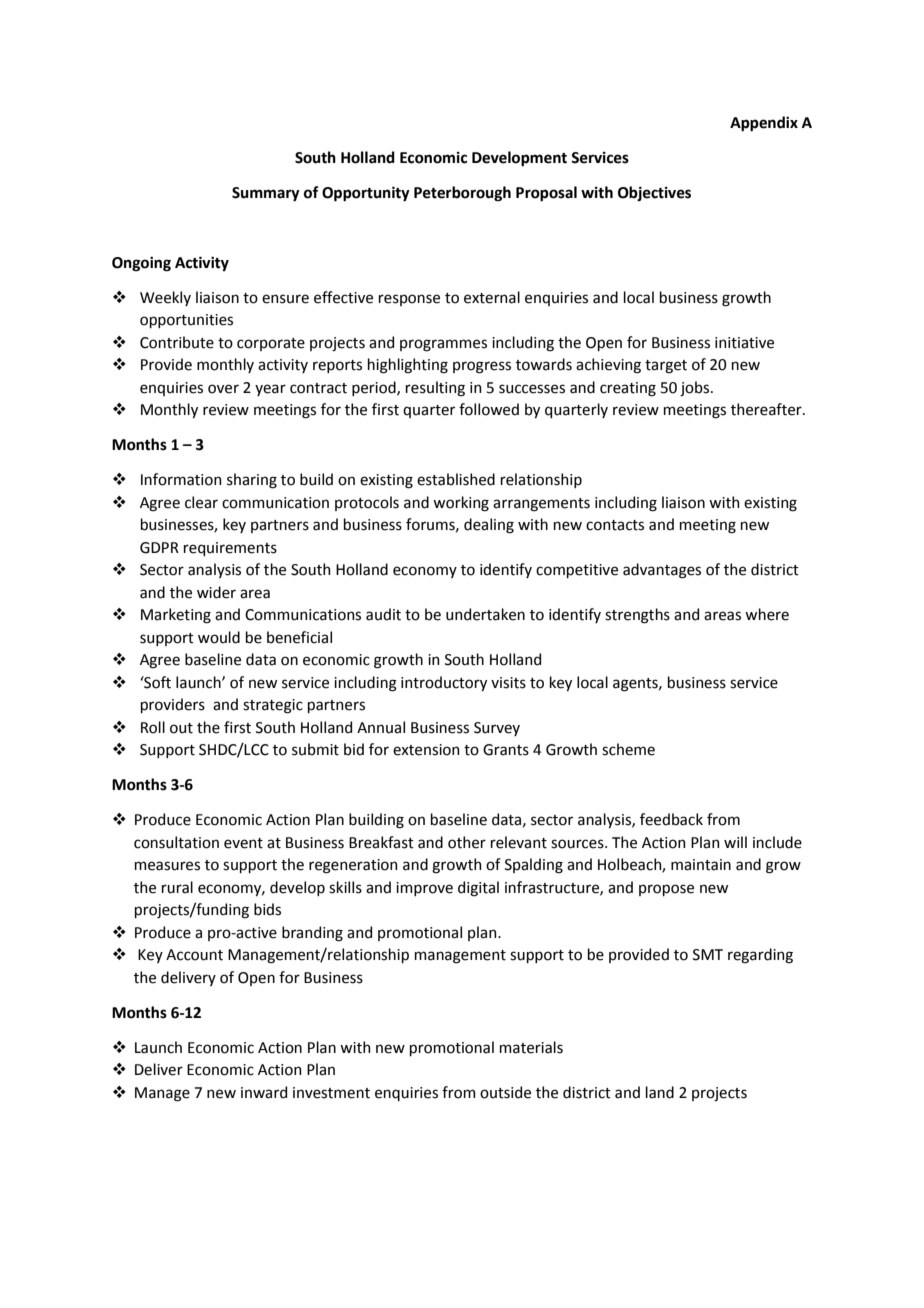  Describe the element at coordinates (696, 388) in the image. I see `jobs` at that location.
